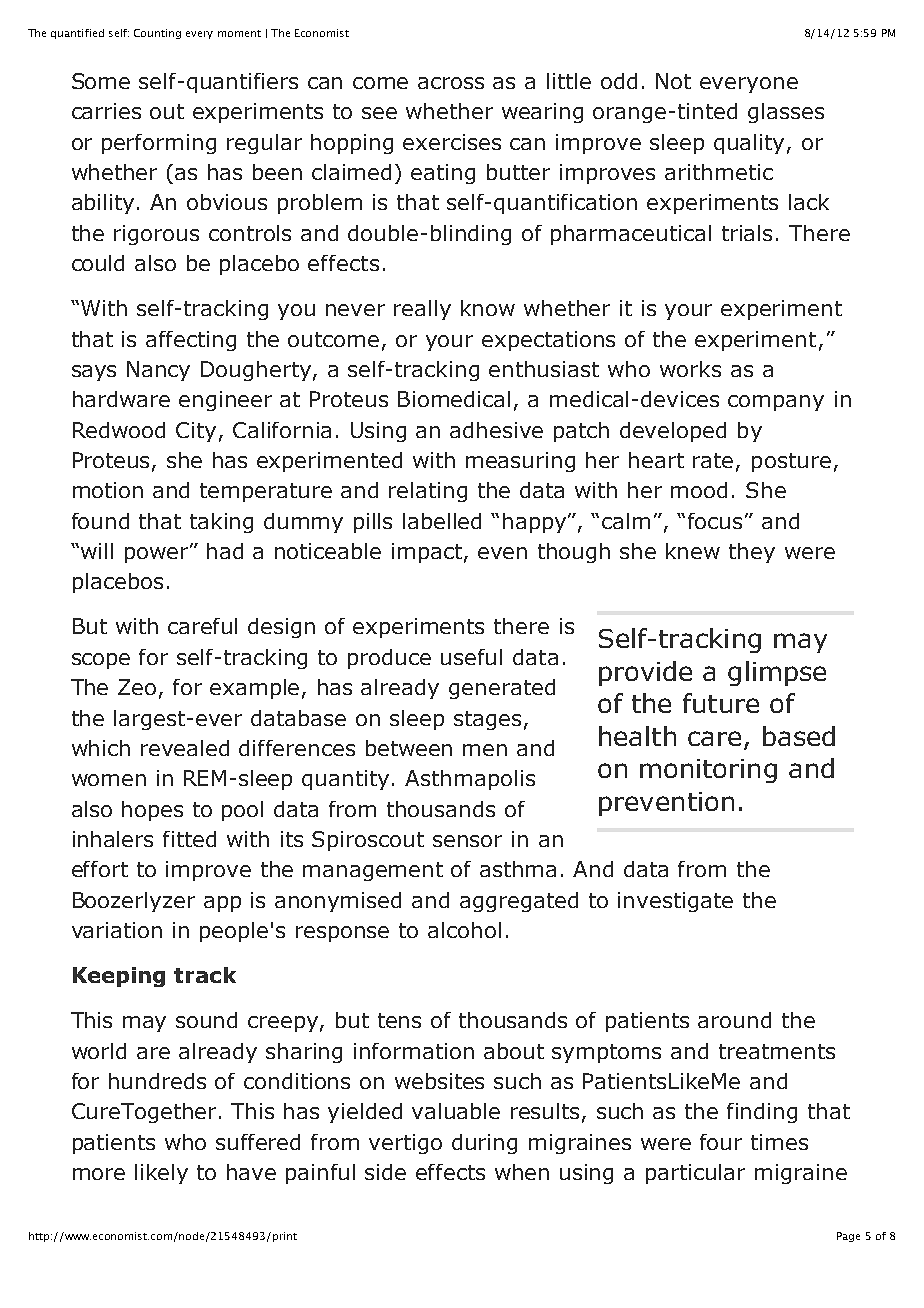  What do you see at coordinates (196, 432) in the screenshot?
I see `City` at bounding box center [196, 432].
